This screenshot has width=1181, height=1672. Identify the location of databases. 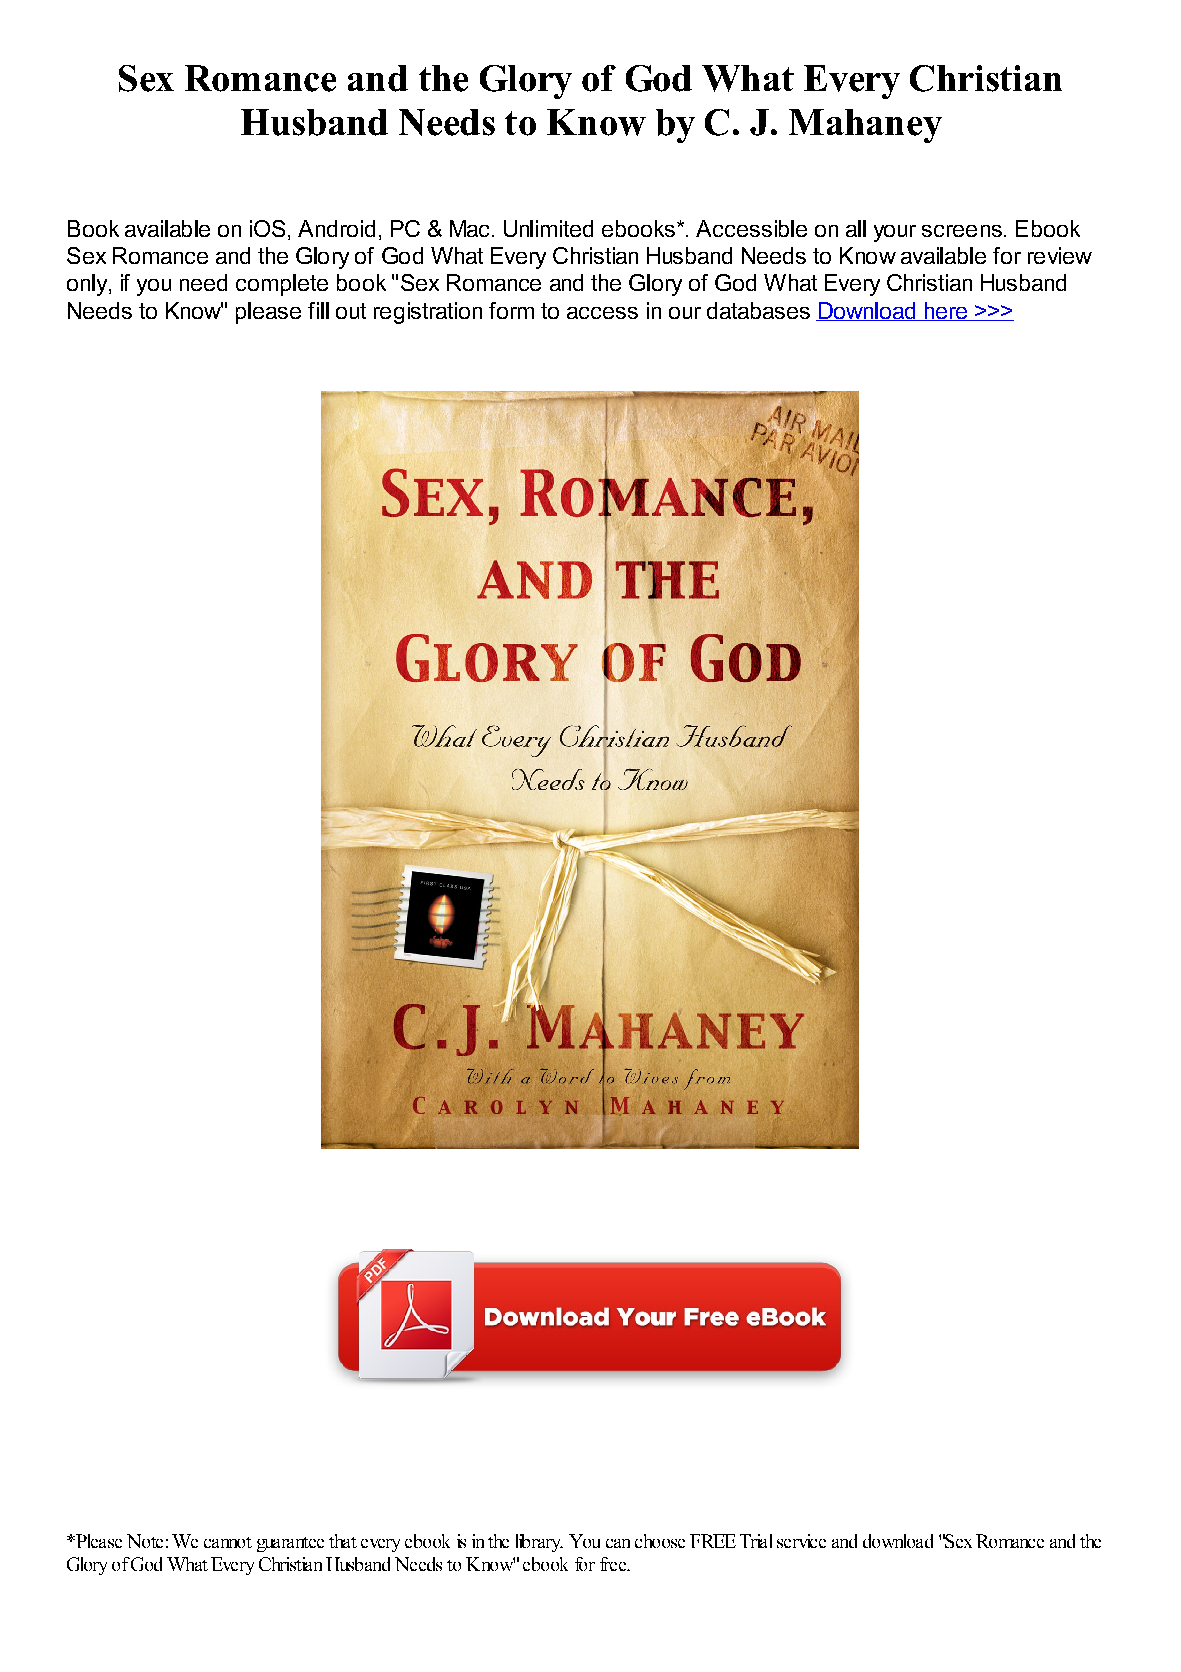
(758, 310).
